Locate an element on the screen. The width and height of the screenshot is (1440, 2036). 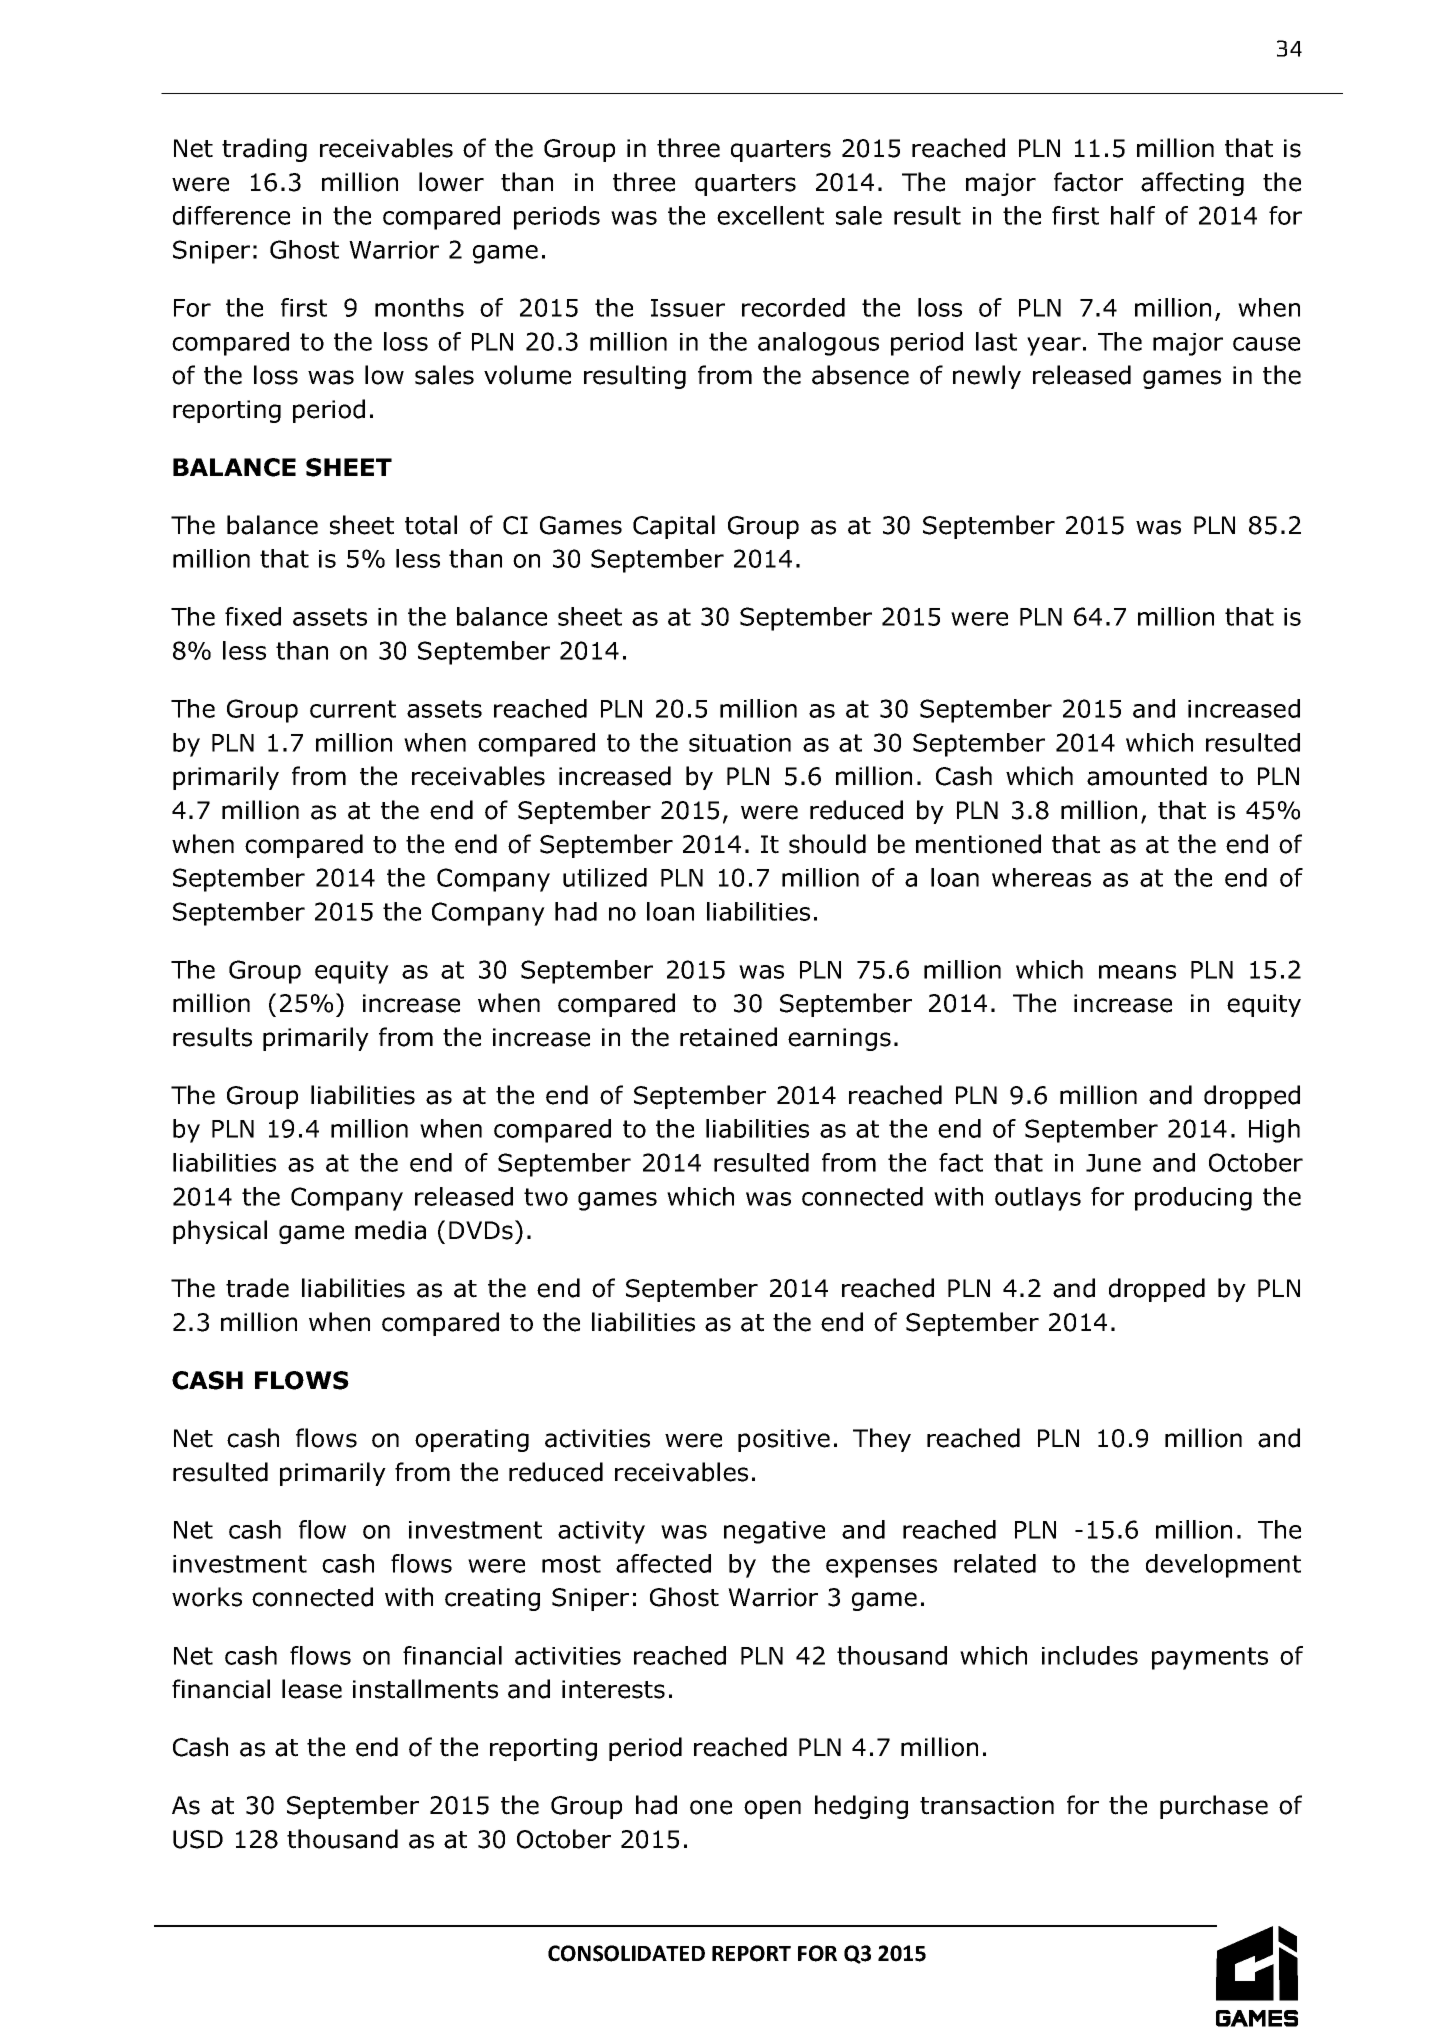
open is located at coordinates (772, 1809).
